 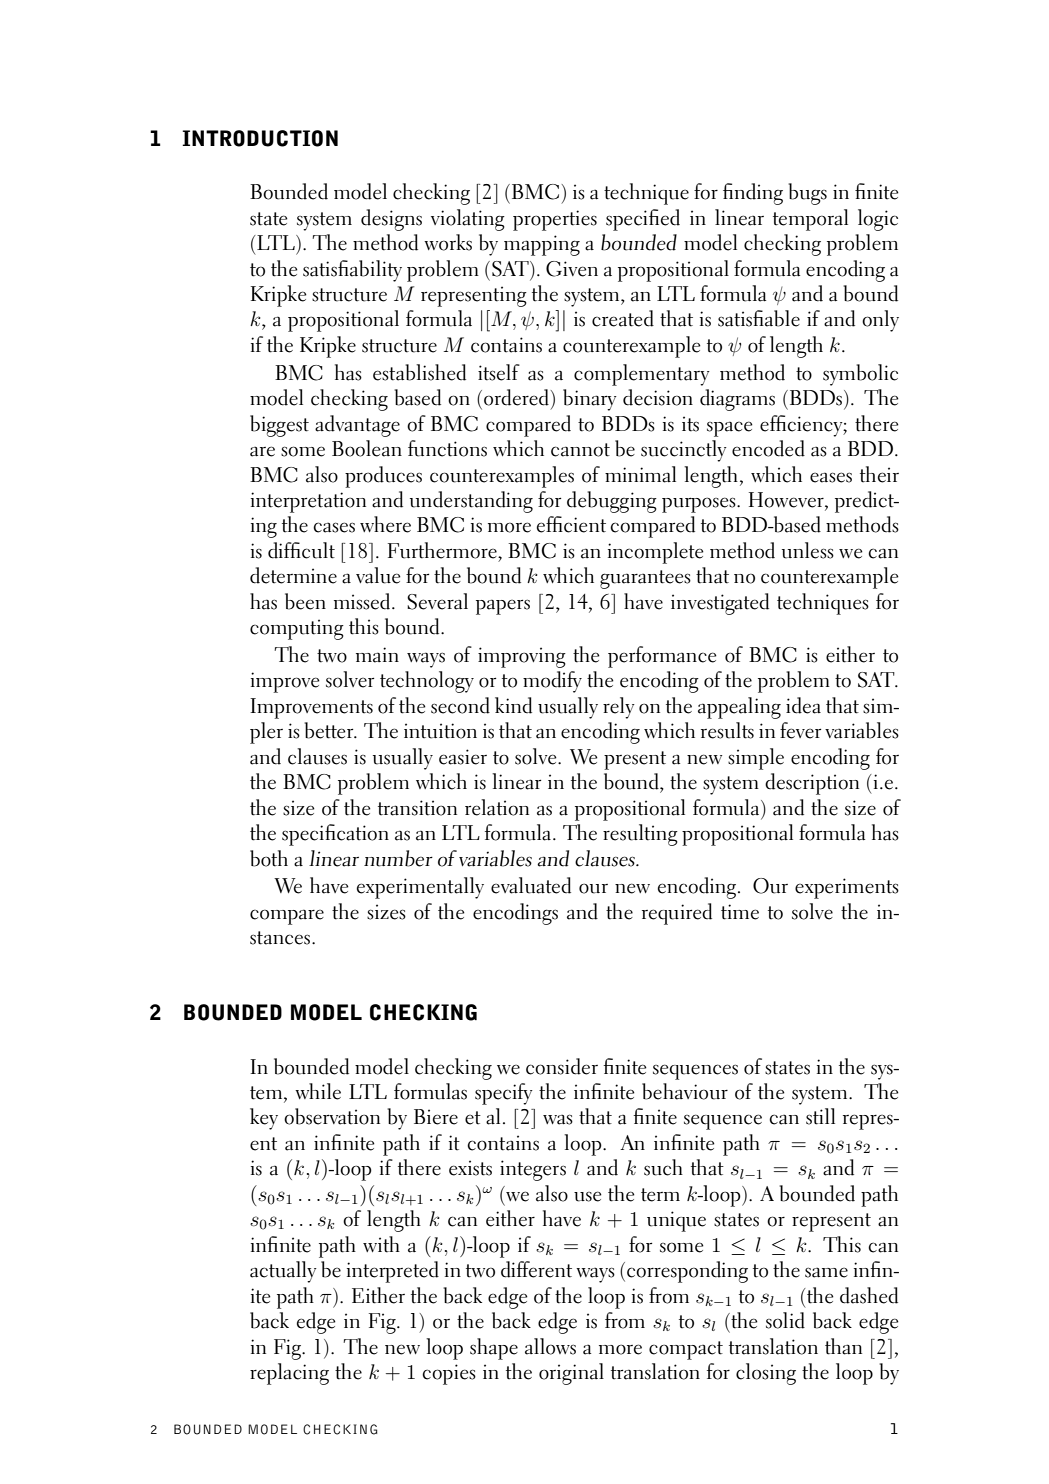 What do you see at coordinates (808, 550) in the page?
I see `unless` at bounding box center [808, 550].
